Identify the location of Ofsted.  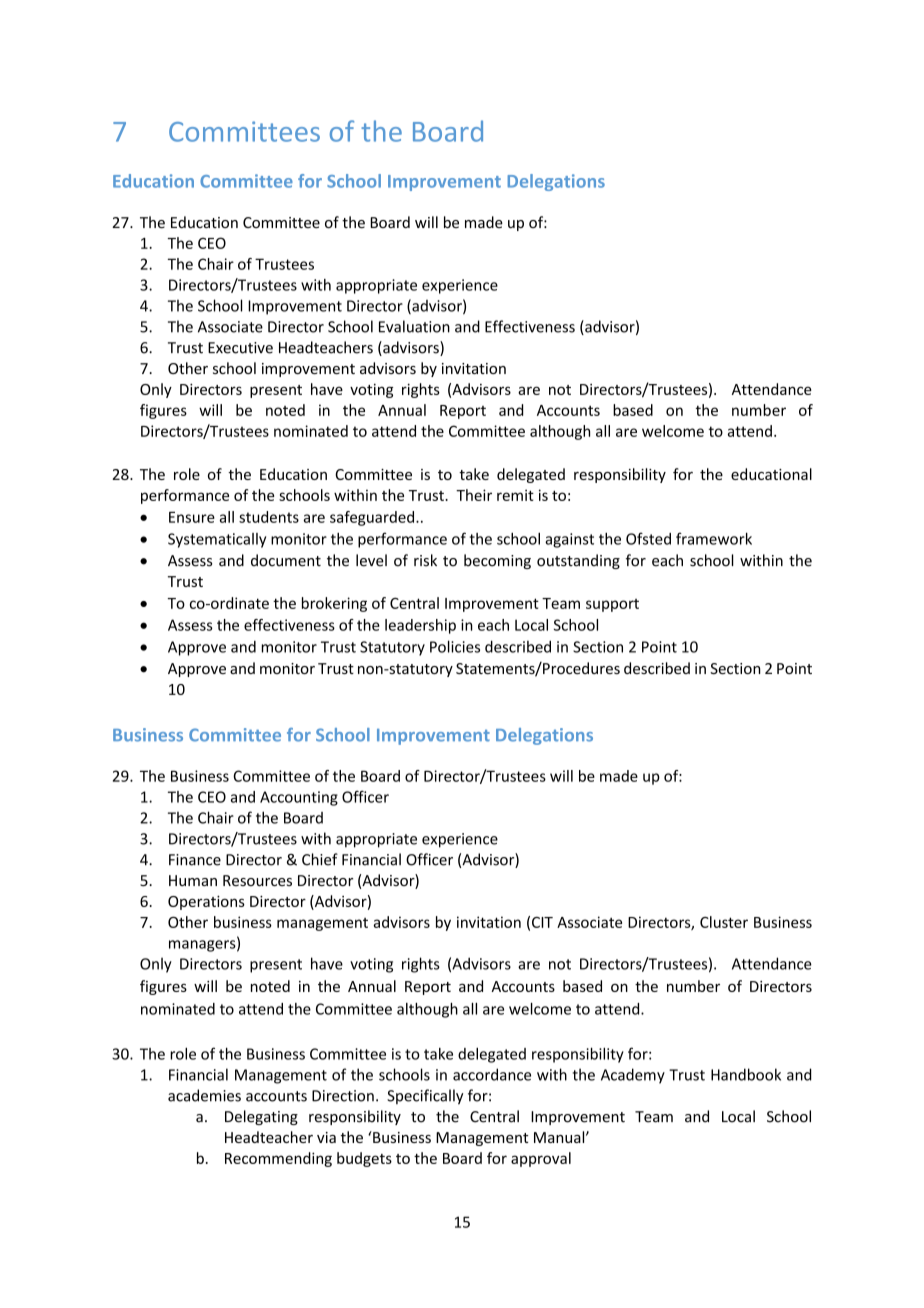
(648, 538).
